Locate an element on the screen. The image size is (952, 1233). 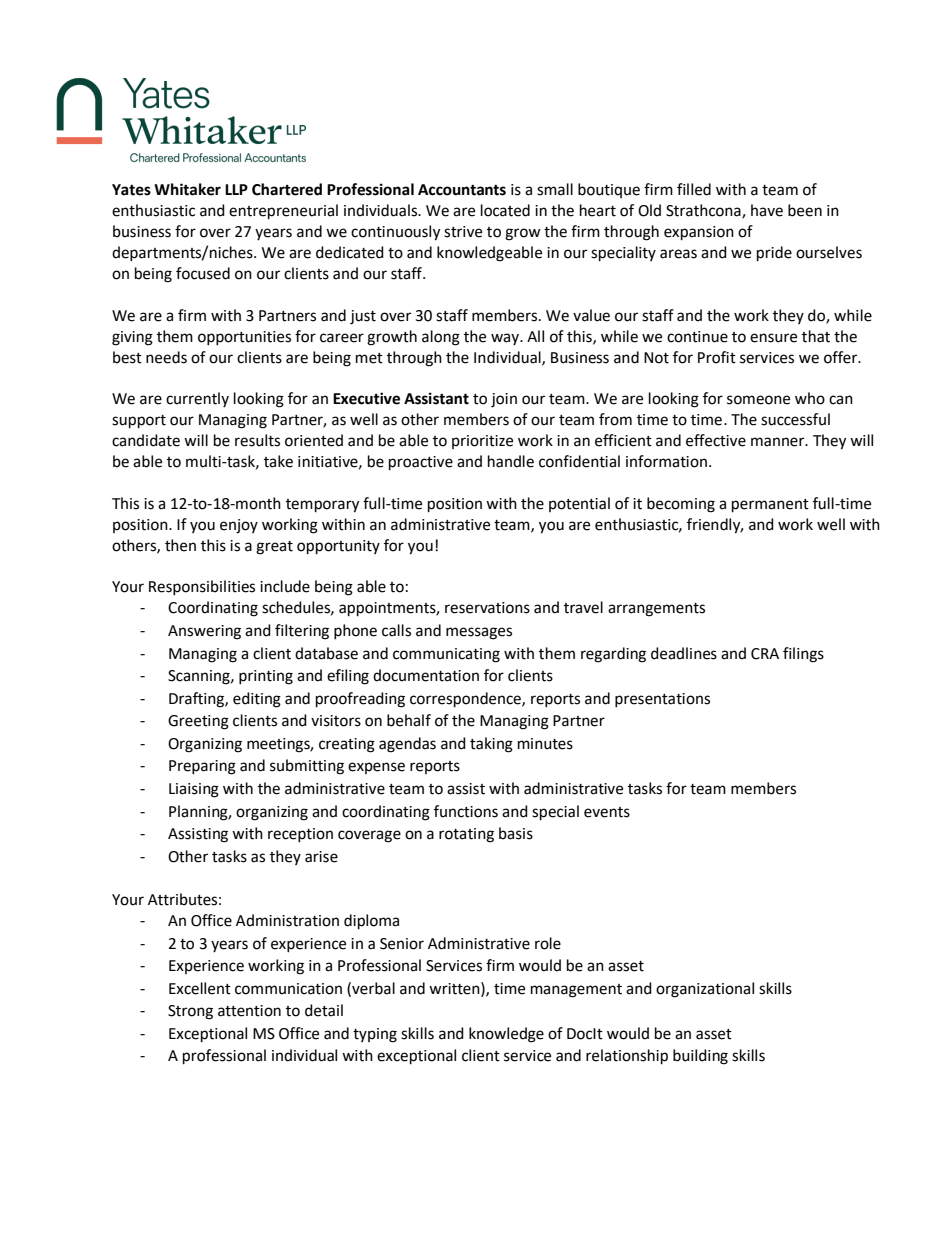
Answering is located at coordinates (204, 632).
